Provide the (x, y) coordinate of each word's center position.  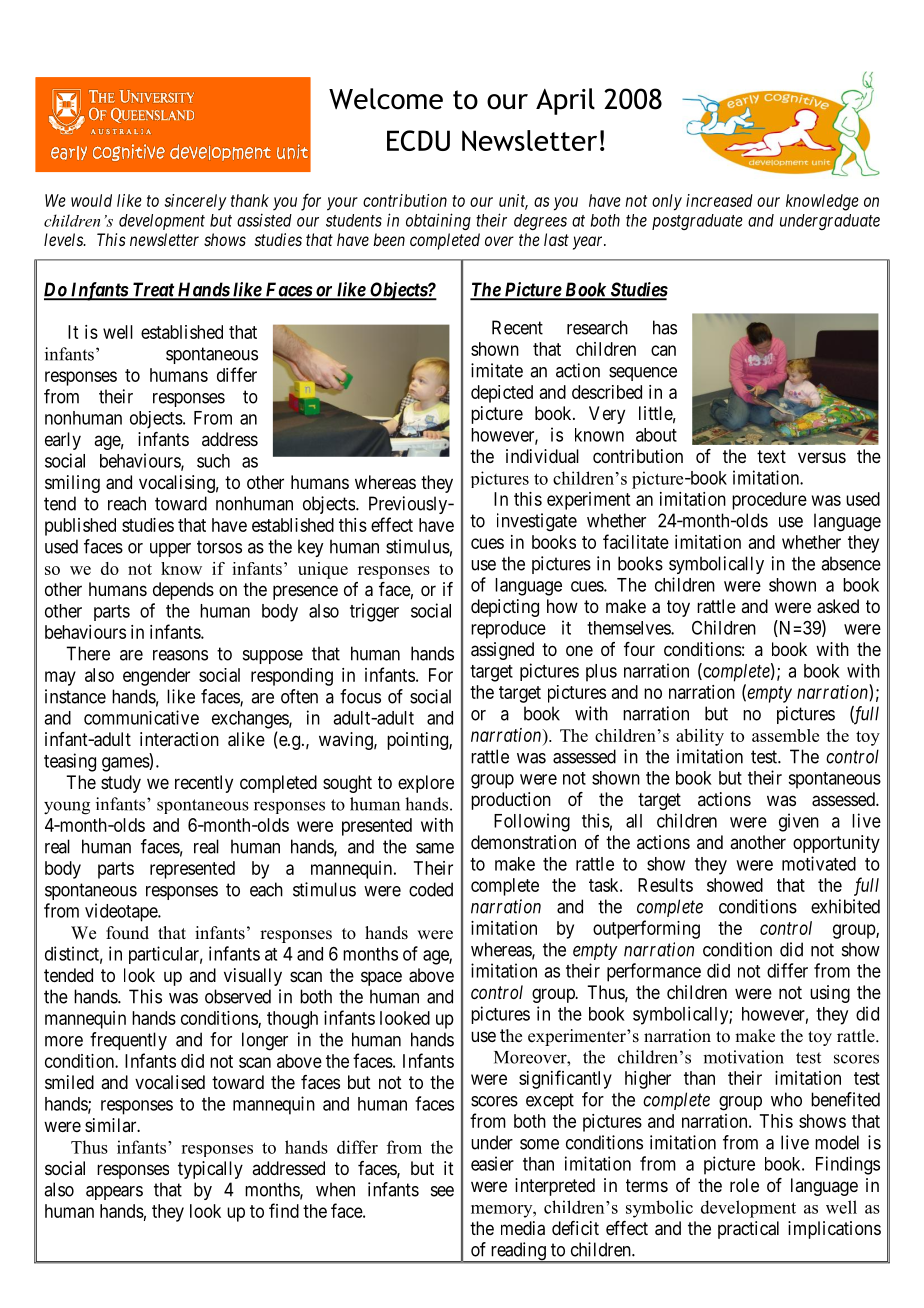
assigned (502, 651)
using (830, 994)
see (442, 1191)
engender (156, 677)
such (213, 461)
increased (719, 200)
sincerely (196, 202)
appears (114, 1193)
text (771, 456)
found (127, 933)
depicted (502, 394)
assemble (785, 735)
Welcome (386, 99)
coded (431, 889)
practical (748, 1230)
